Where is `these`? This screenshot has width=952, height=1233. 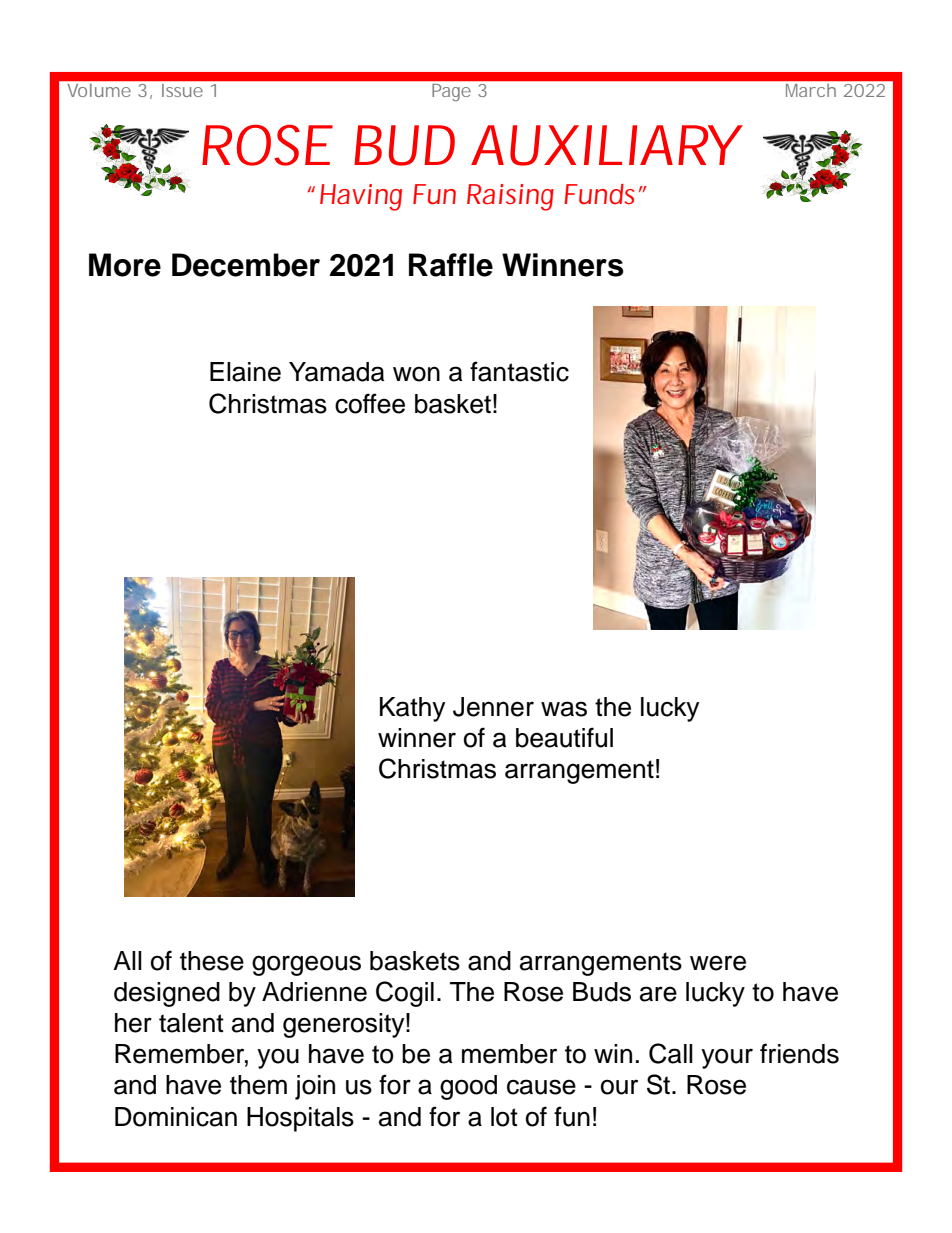
these is located at coordinates (212, 961).
